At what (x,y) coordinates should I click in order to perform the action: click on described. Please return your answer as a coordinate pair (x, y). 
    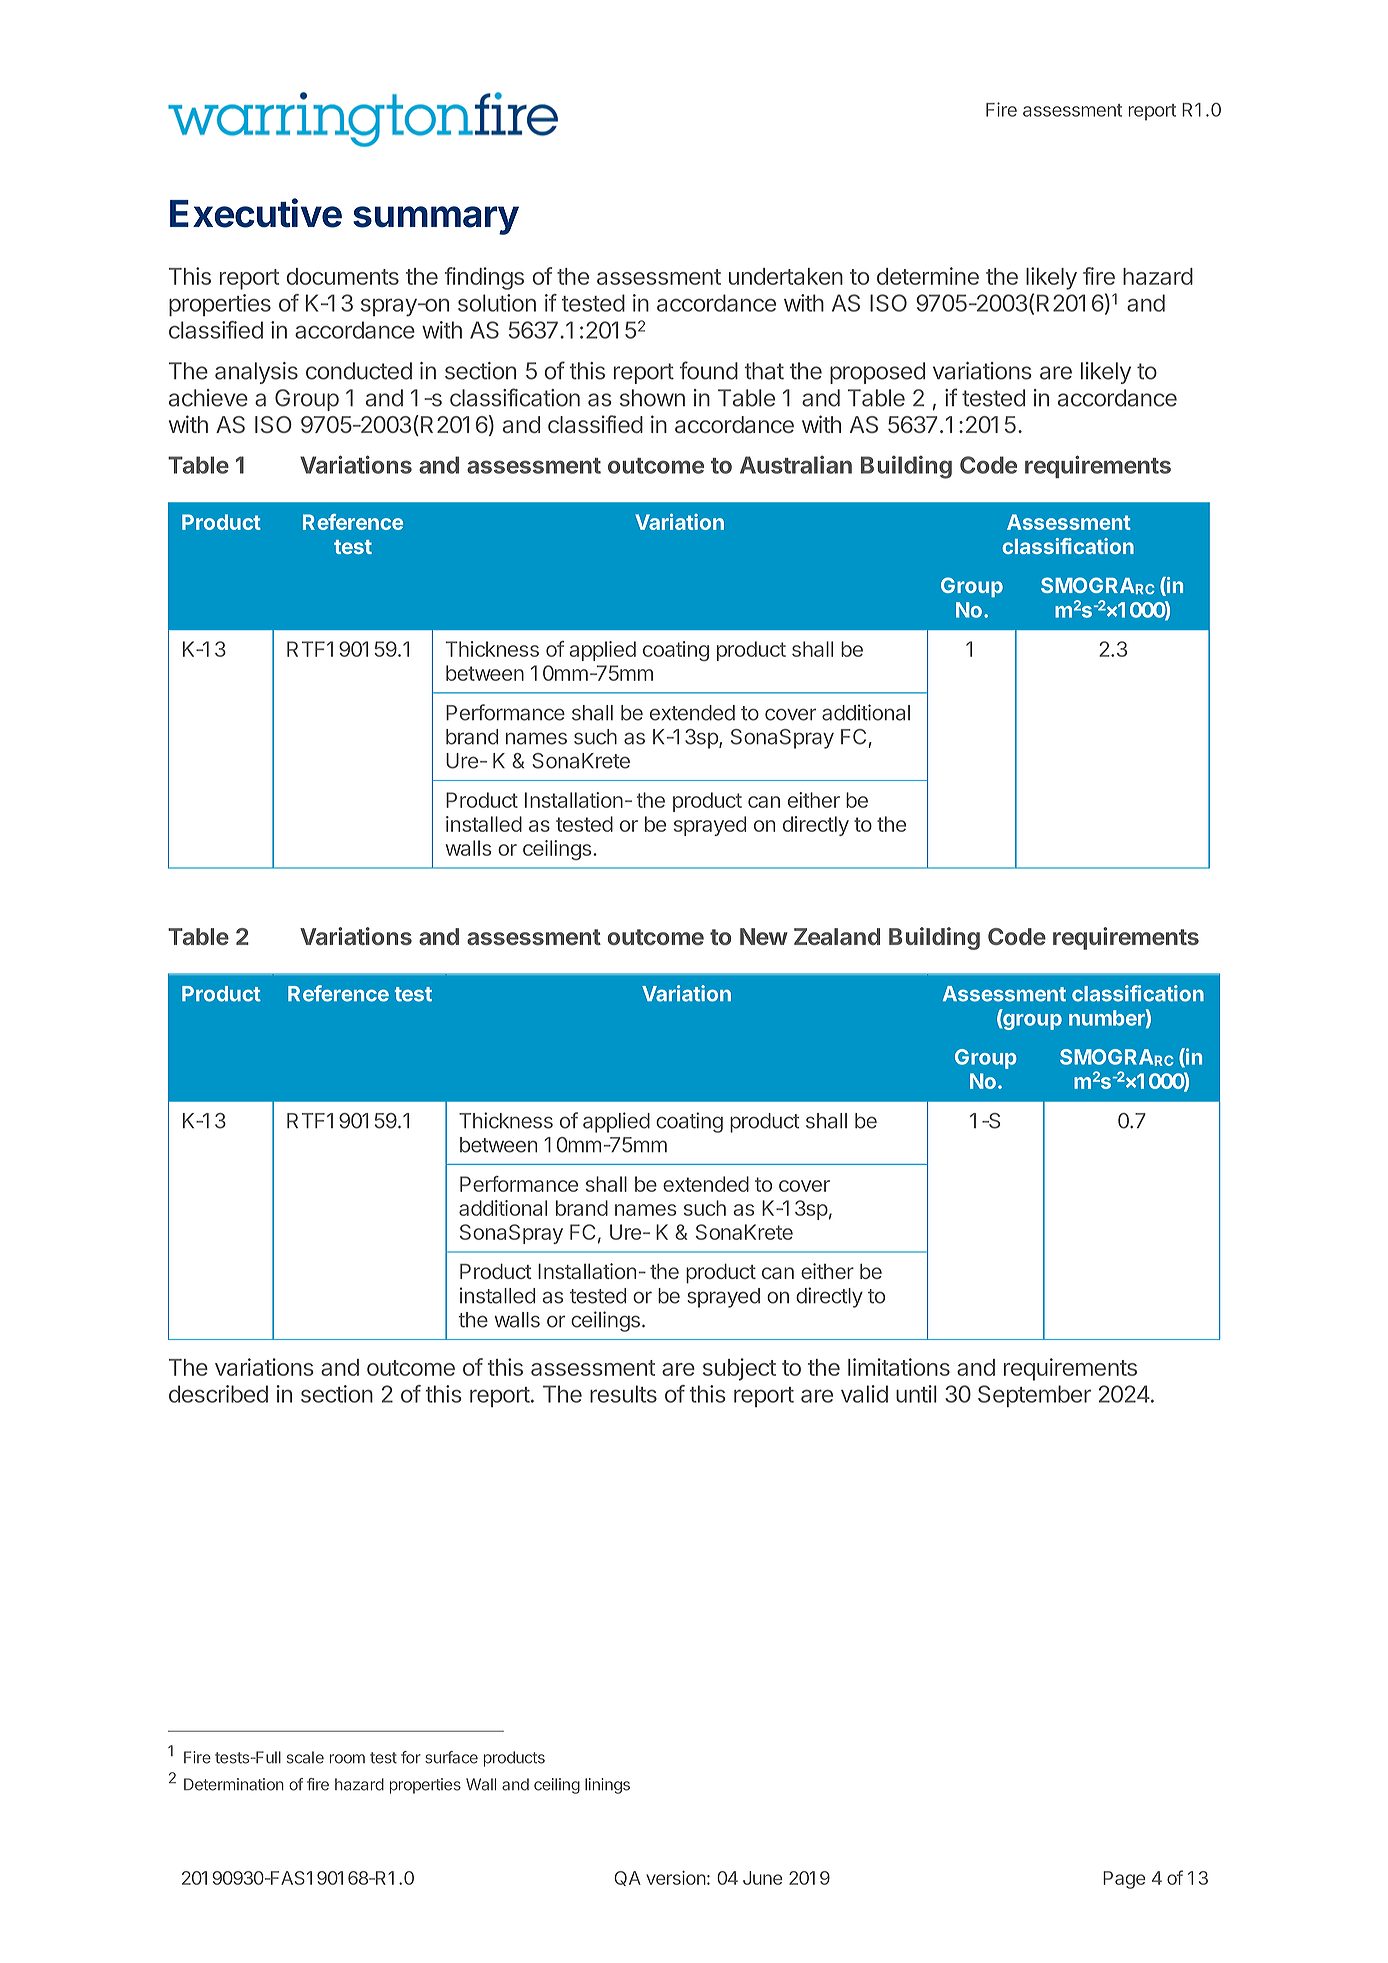
    Looking at the image, I should click on (218, 1394).
